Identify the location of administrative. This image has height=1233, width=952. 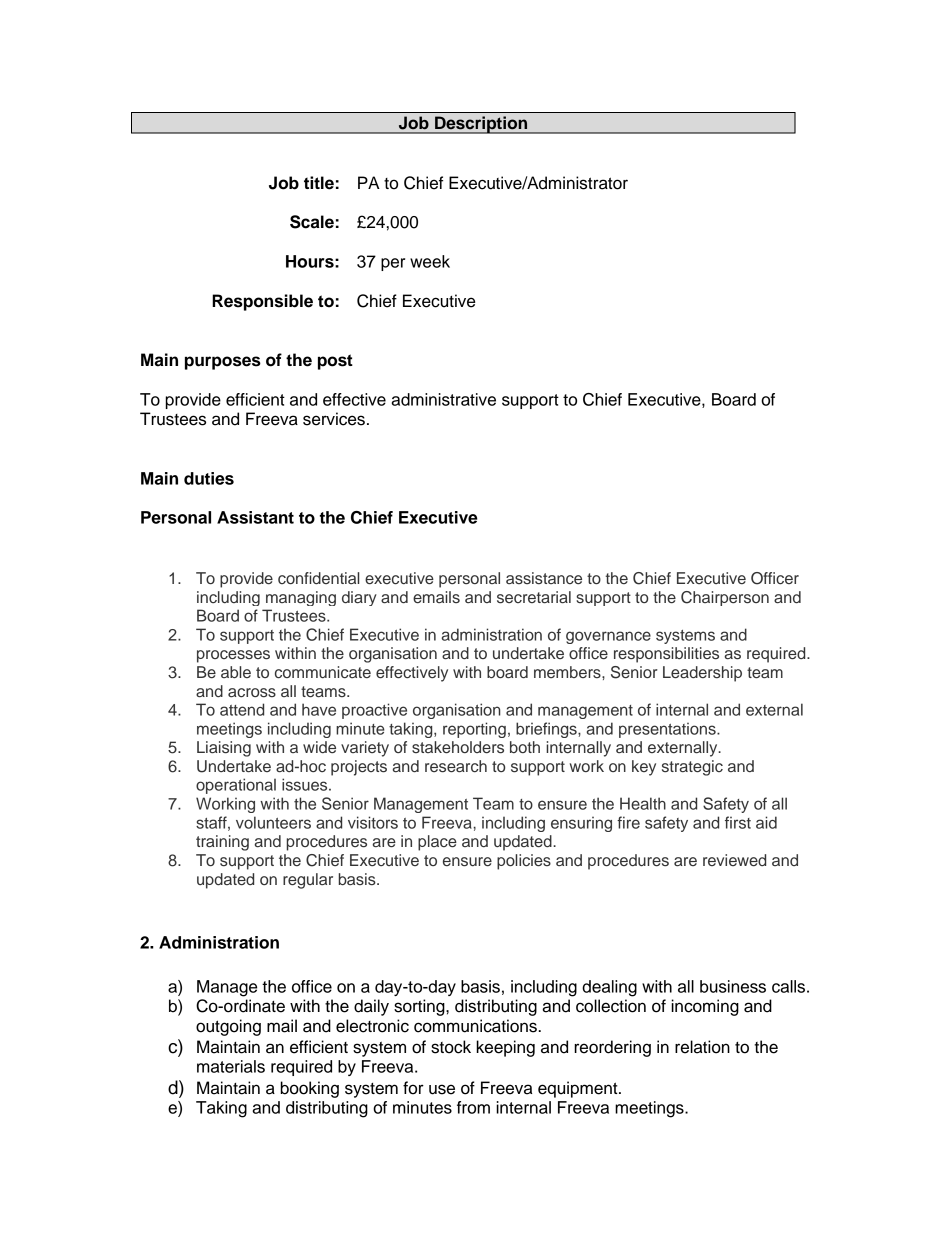
(443, 399).
